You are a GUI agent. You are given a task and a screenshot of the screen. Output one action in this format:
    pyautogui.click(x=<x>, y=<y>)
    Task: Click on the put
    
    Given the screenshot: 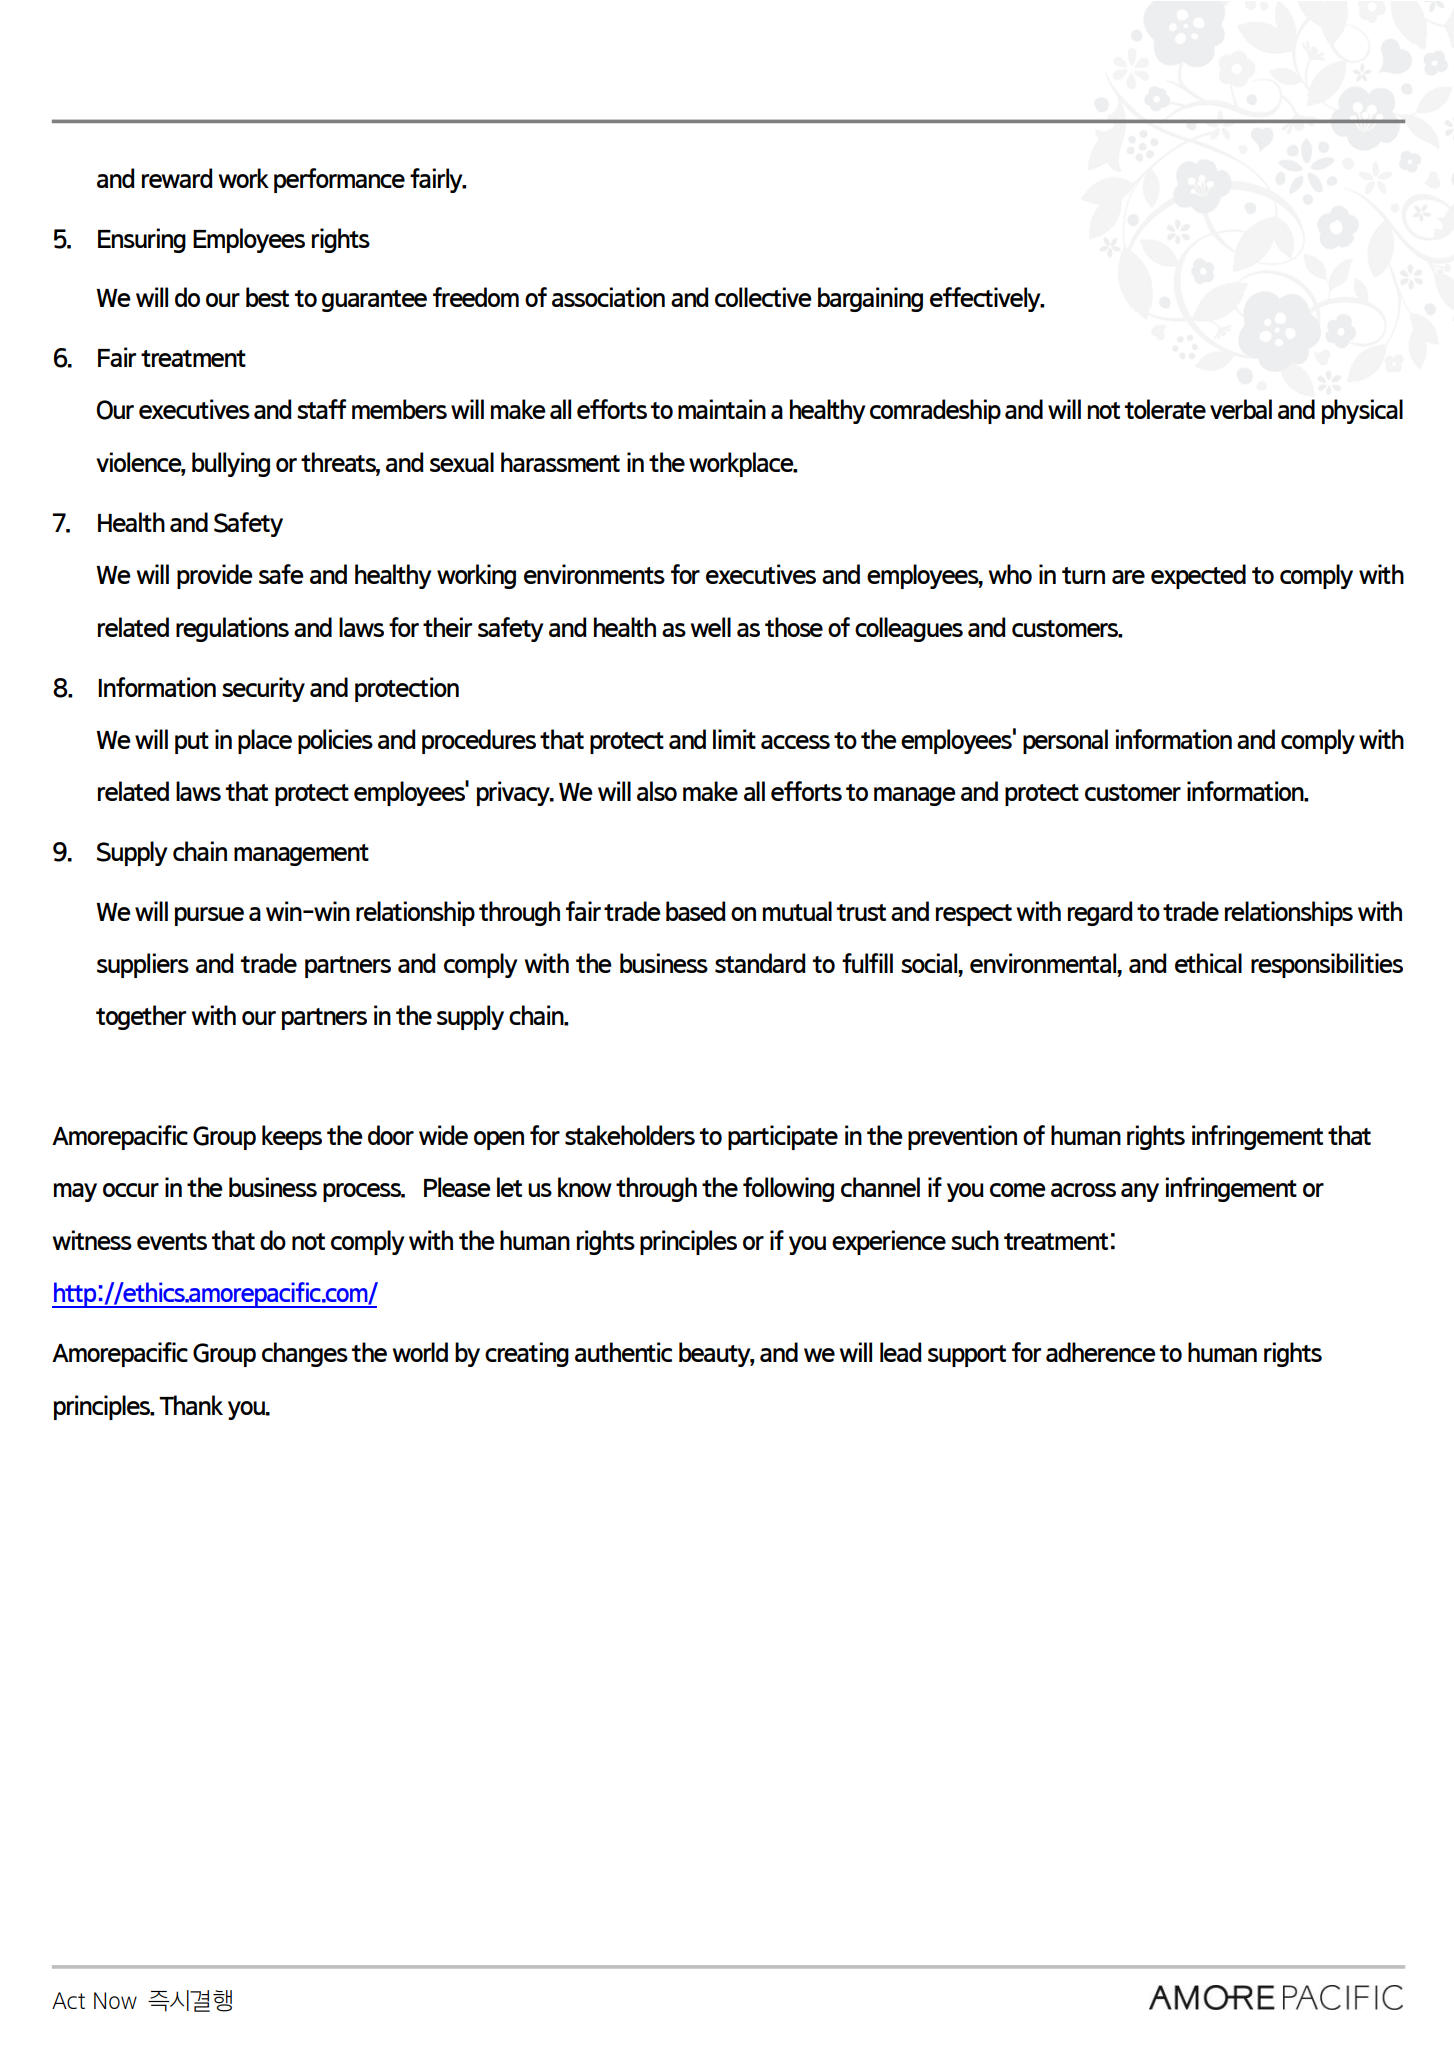 What is the action you would take?
    pyautogui.click(x=192, y=743)
